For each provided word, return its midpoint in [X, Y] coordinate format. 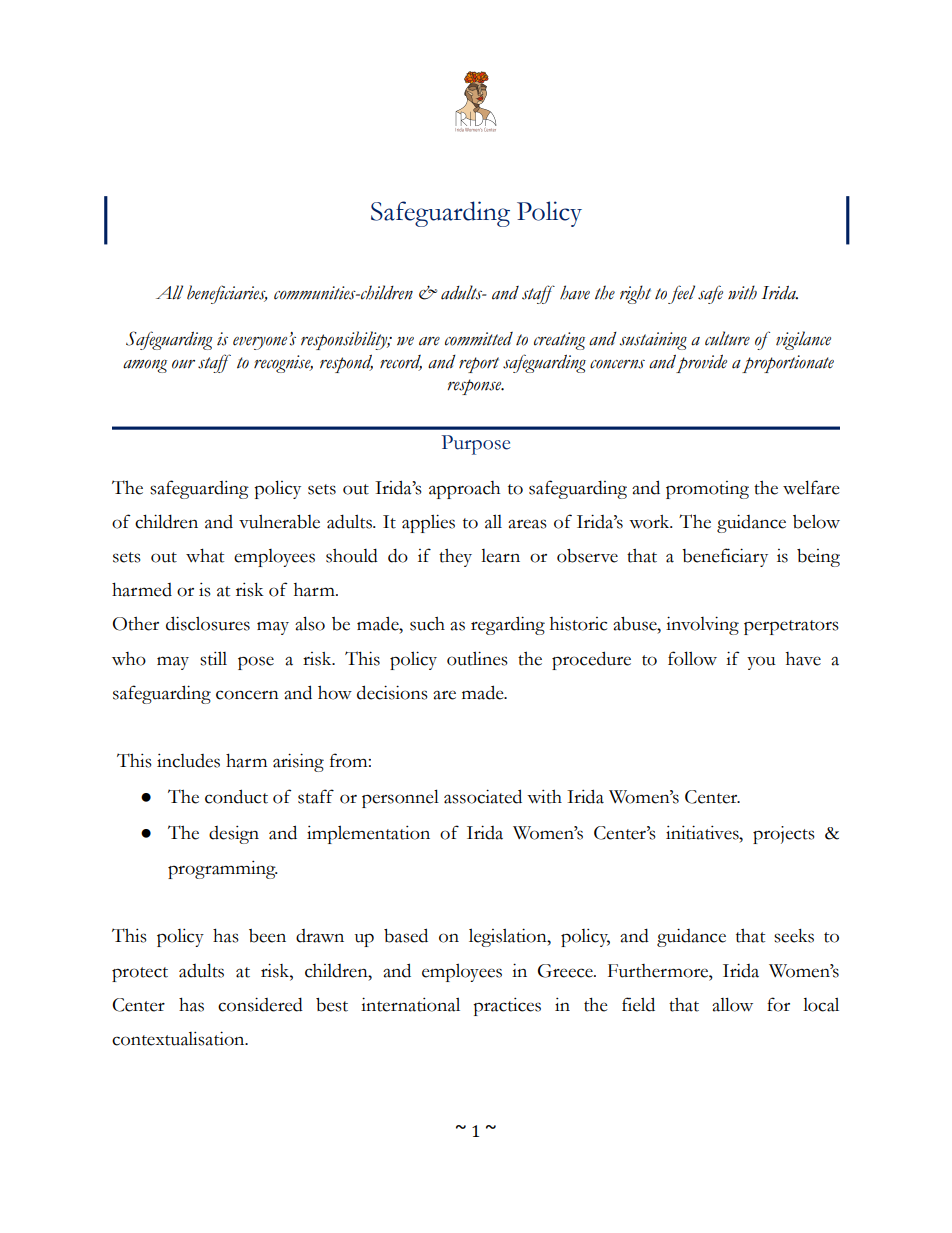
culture [727, 338]
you [761, 663]
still [213, 658]
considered [260, 1004]
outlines [477, 658]
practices [507, 1006]
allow [732, 1004]
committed [479, 339]
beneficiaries [227, 294]
